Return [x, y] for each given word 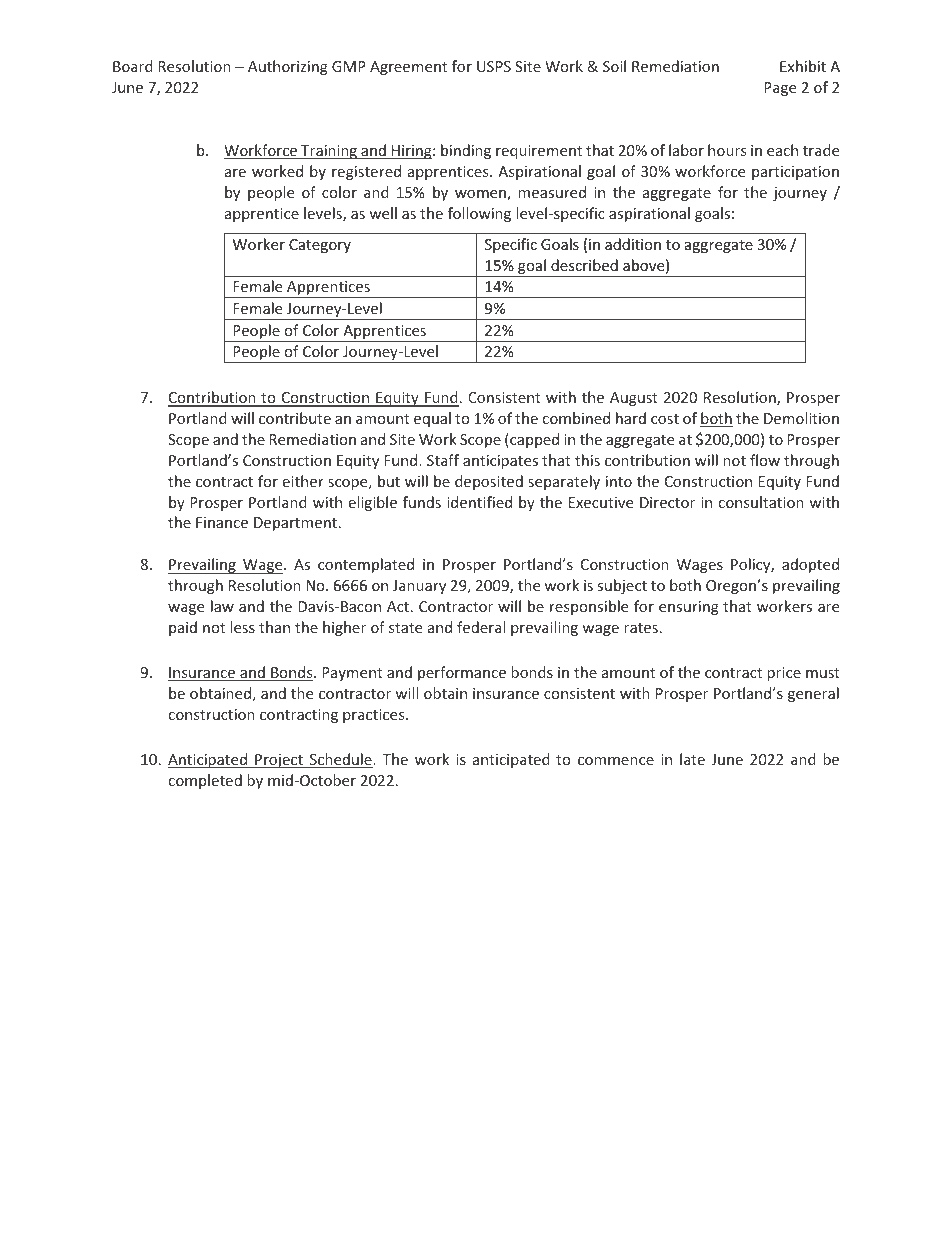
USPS [494, 66]
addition [633, 244]
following [479, 214]
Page [780, 89]
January [419, 587]
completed [205, 781]
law [222, 606]
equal [432, 419]
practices [375, 716]
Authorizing [288, 67]
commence [616, 761]
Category [320, 246]
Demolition [801, 418]
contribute [295, 418]
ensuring [689, 608]
